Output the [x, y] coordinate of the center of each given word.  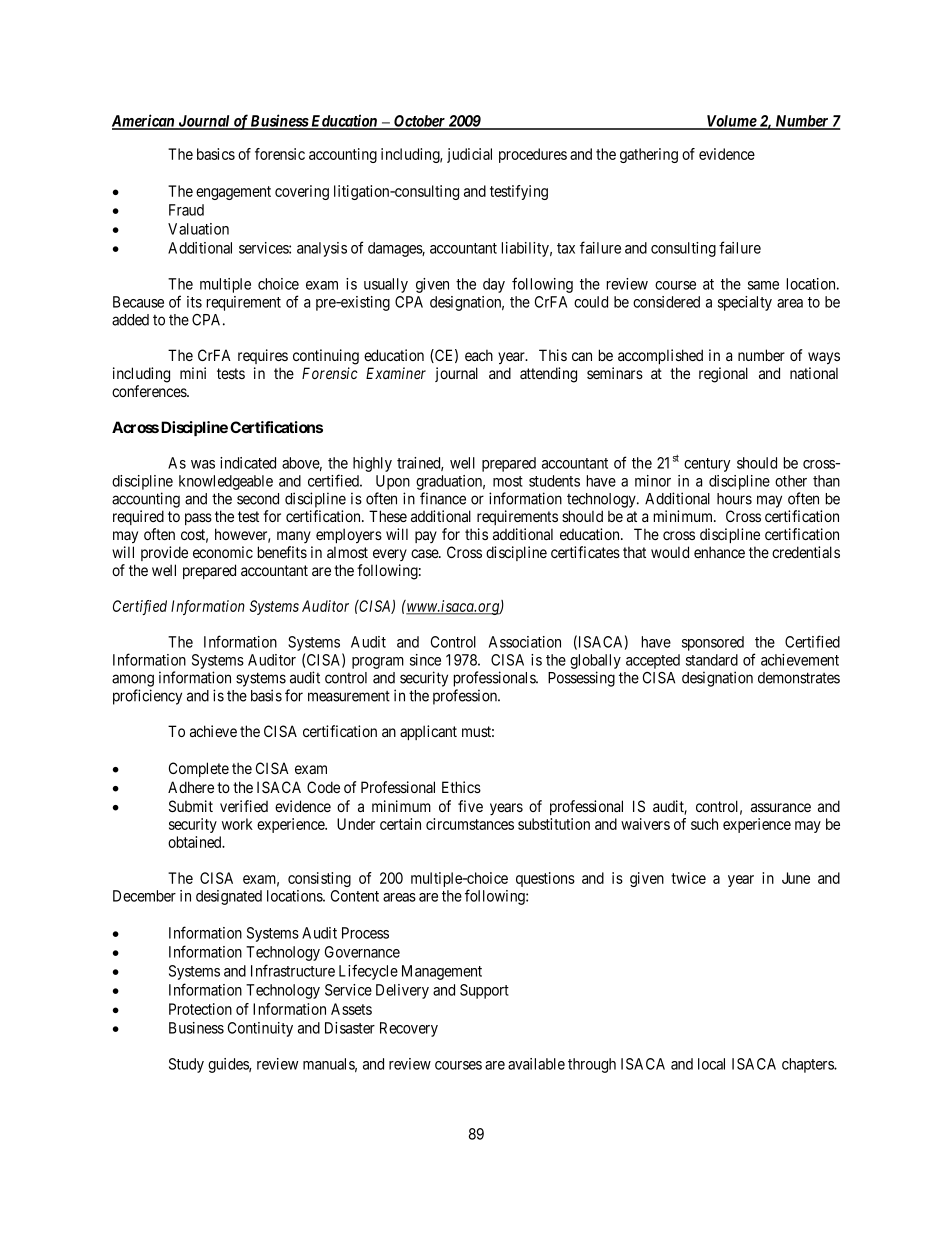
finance [443, 498]
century [707, 465]
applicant [428, 732]
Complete [199, 769]
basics [216, 154]
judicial [469, 155]
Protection [200, 1009]
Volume [731, 122]
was [203, 464]
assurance [781, 807]
